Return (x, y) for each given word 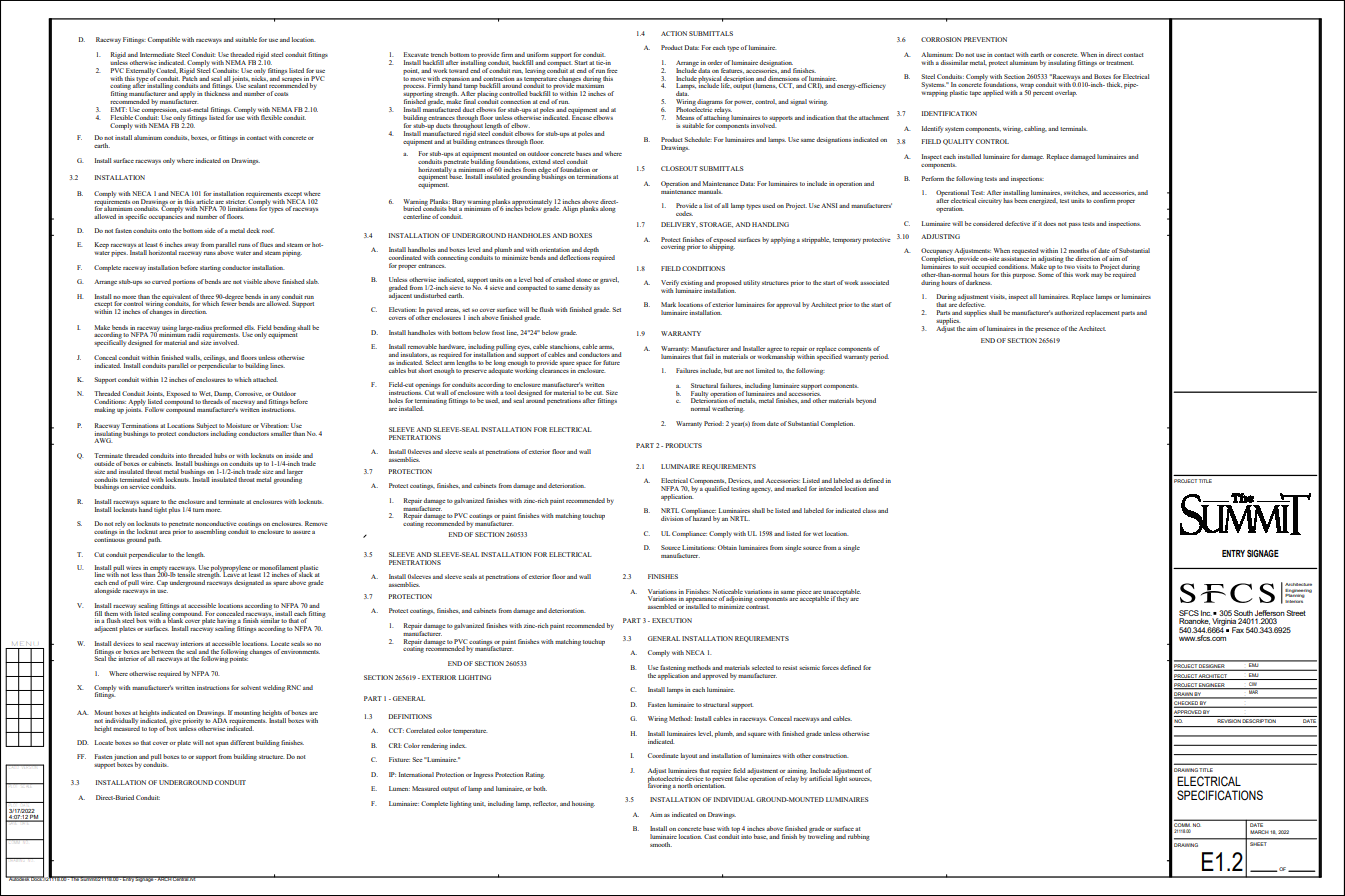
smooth (661, 844)
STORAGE (716, 225)
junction (125, 758)
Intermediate (157, 54)
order (715, 62)
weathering (728, 409)
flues (266, 244)
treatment (1120, 63)
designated (249, 583)
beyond (866, 401)
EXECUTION (672, 620)
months (1079, 250)
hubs (220, 455)
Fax (1238, 630)
